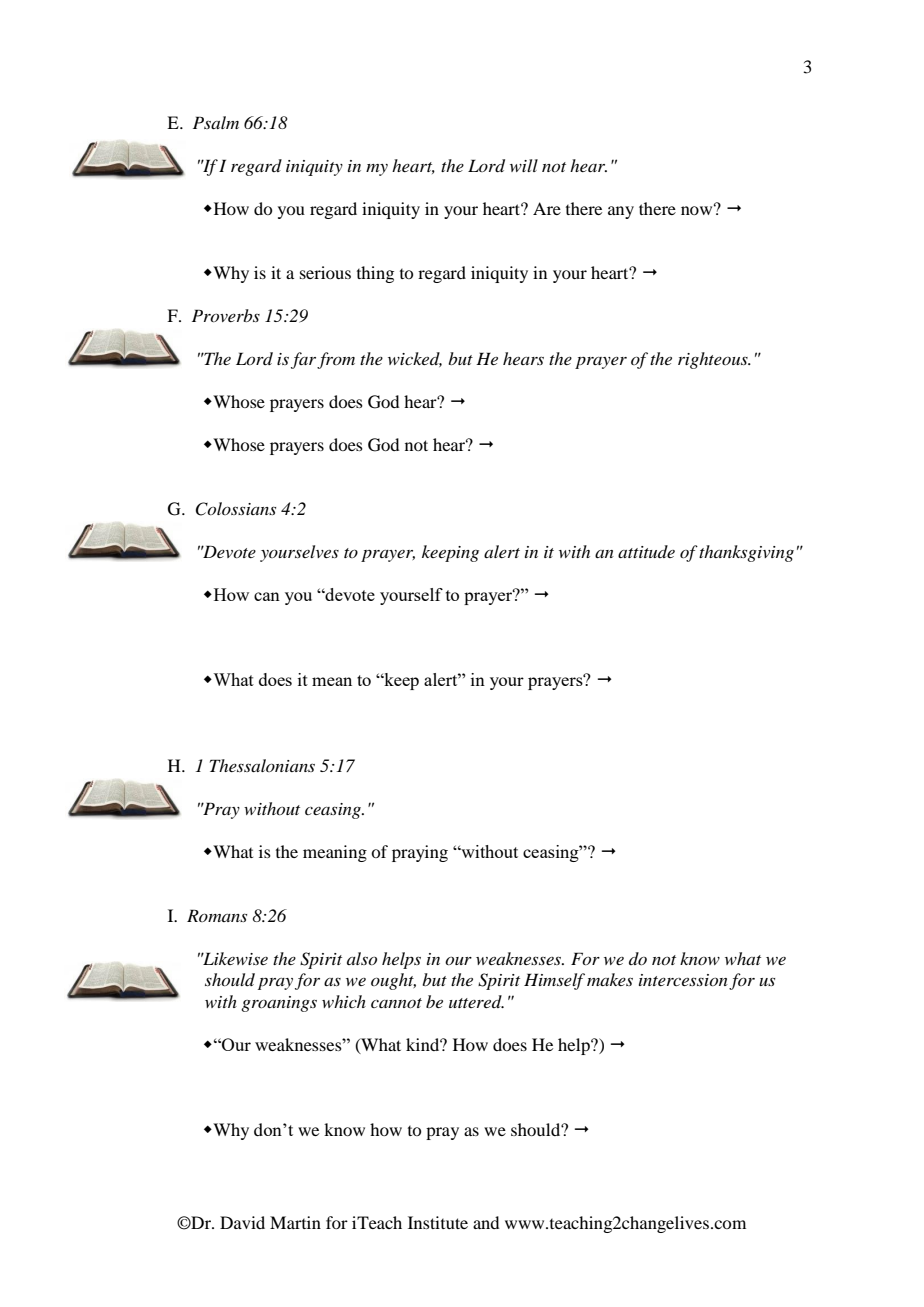 The width and height of the image is (924, 1307). I want to click on thanksgiving, so click(746, 553).
